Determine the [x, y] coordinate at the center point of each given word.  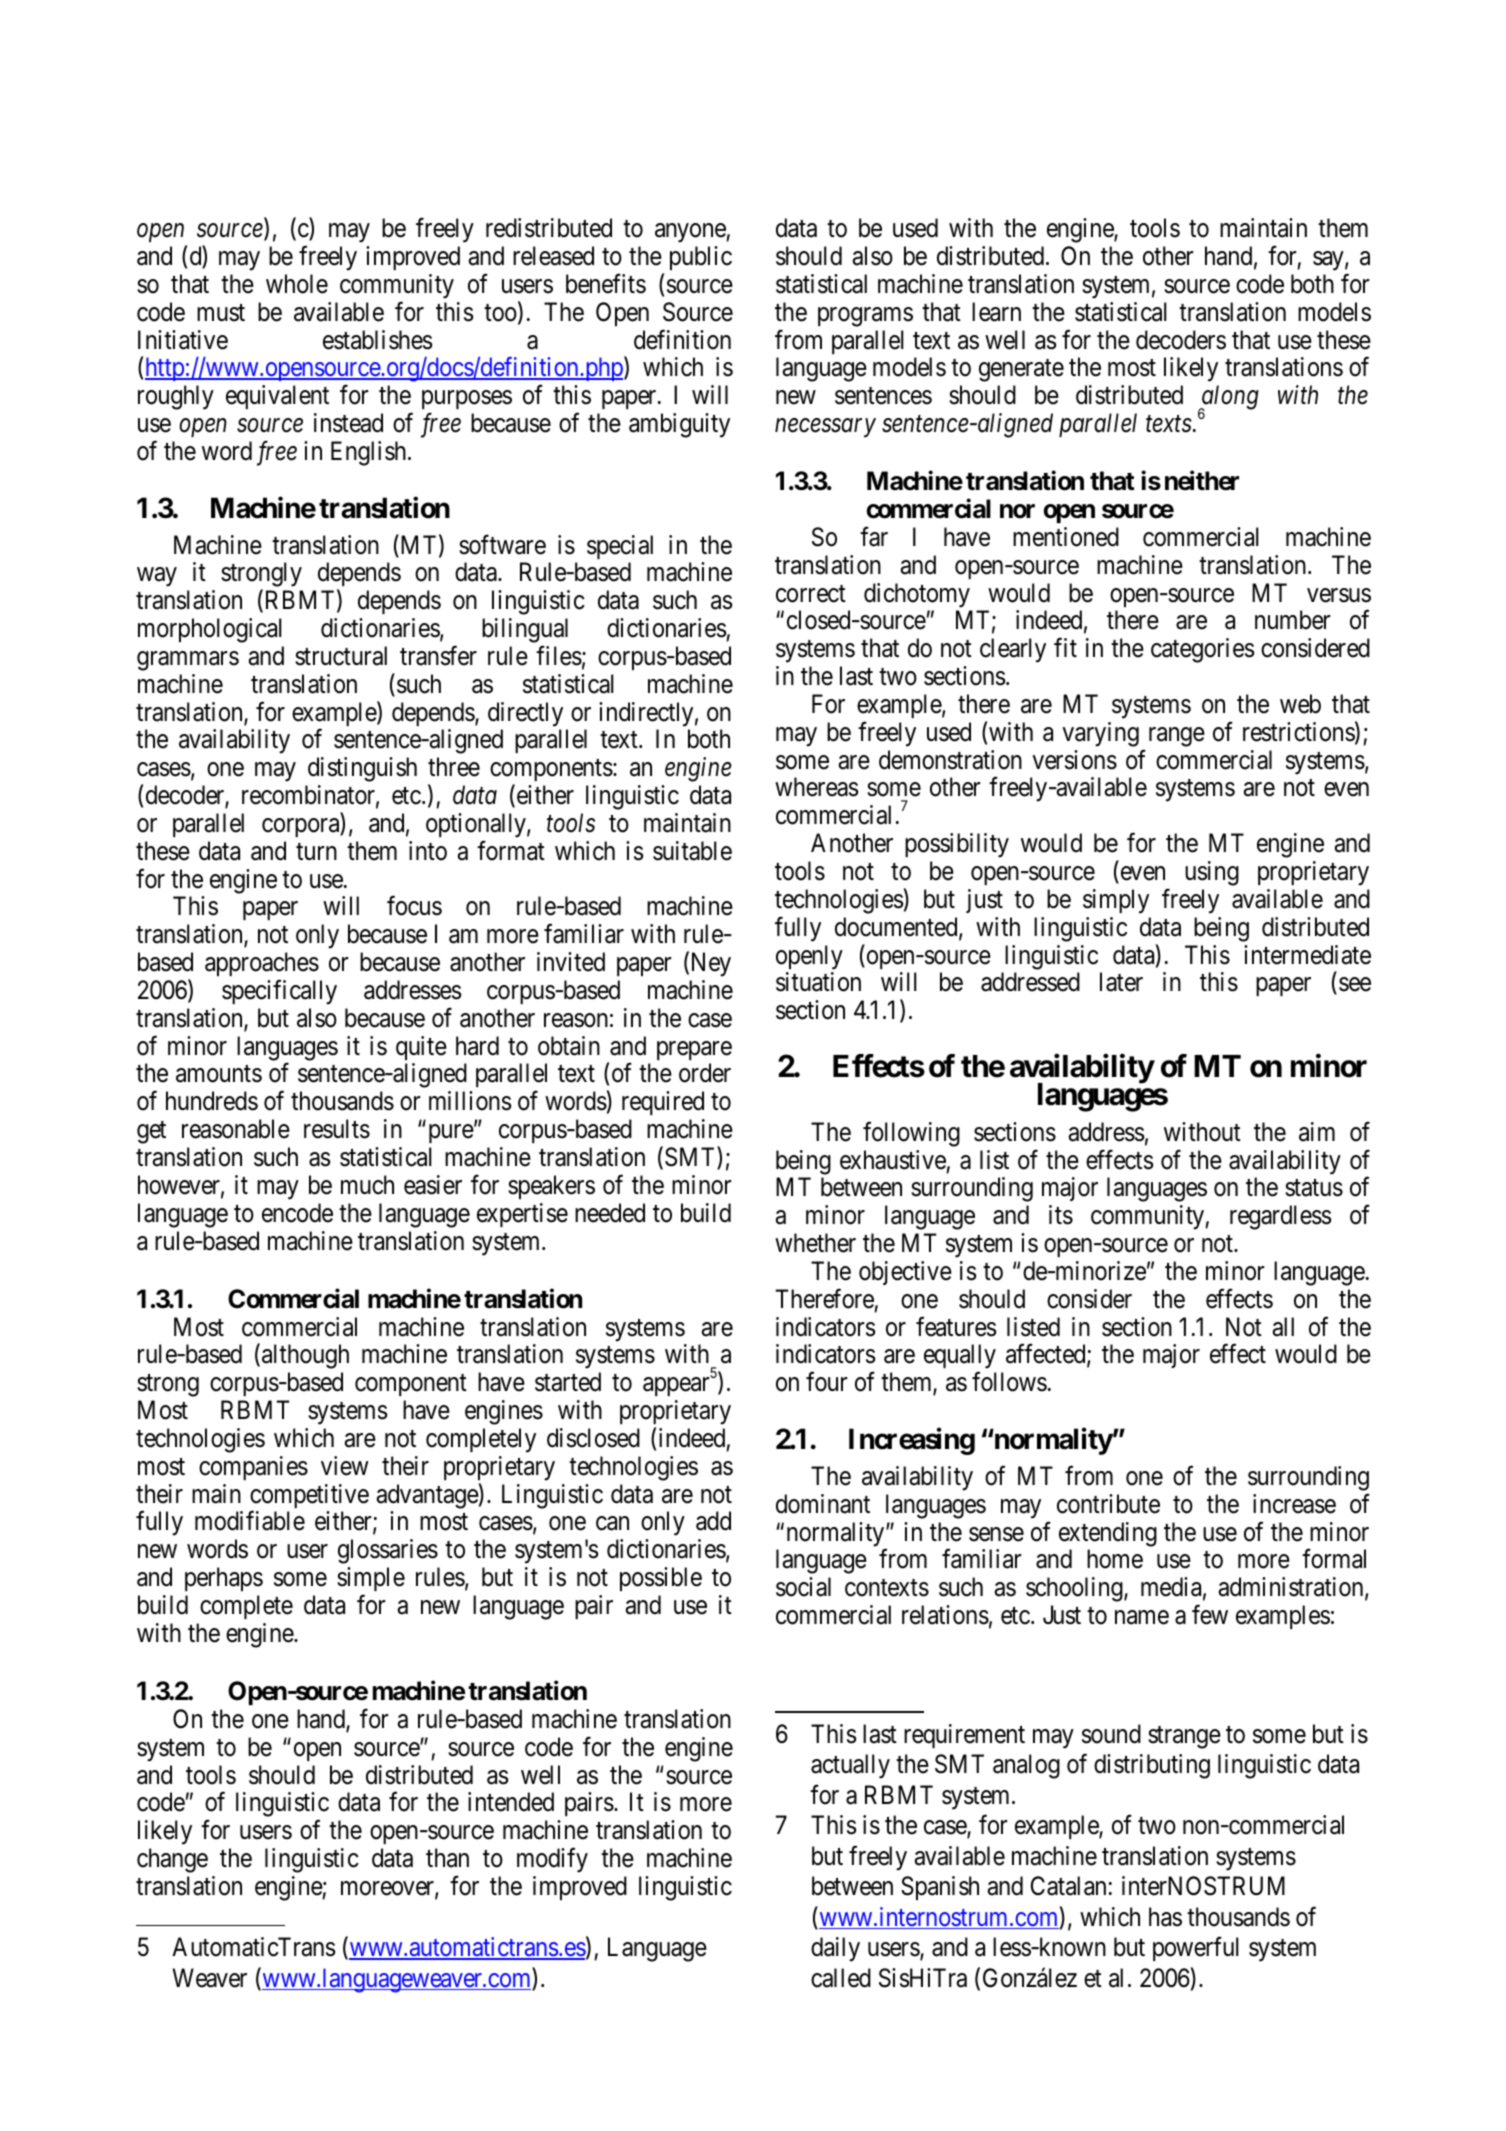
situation [818, 982]
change [172, 1860]
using [1212, 873]
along [1229, 398]
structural [341, 656]
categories [1202, 650]
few [1210, 1615]
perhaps [224, 1579]
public [701, 258]
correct [811, 594]
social [803, 1587]
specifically [279, 992]
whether [815, 1243]
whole [297, 284]
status [1314, 1188]
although [305, 1356]
